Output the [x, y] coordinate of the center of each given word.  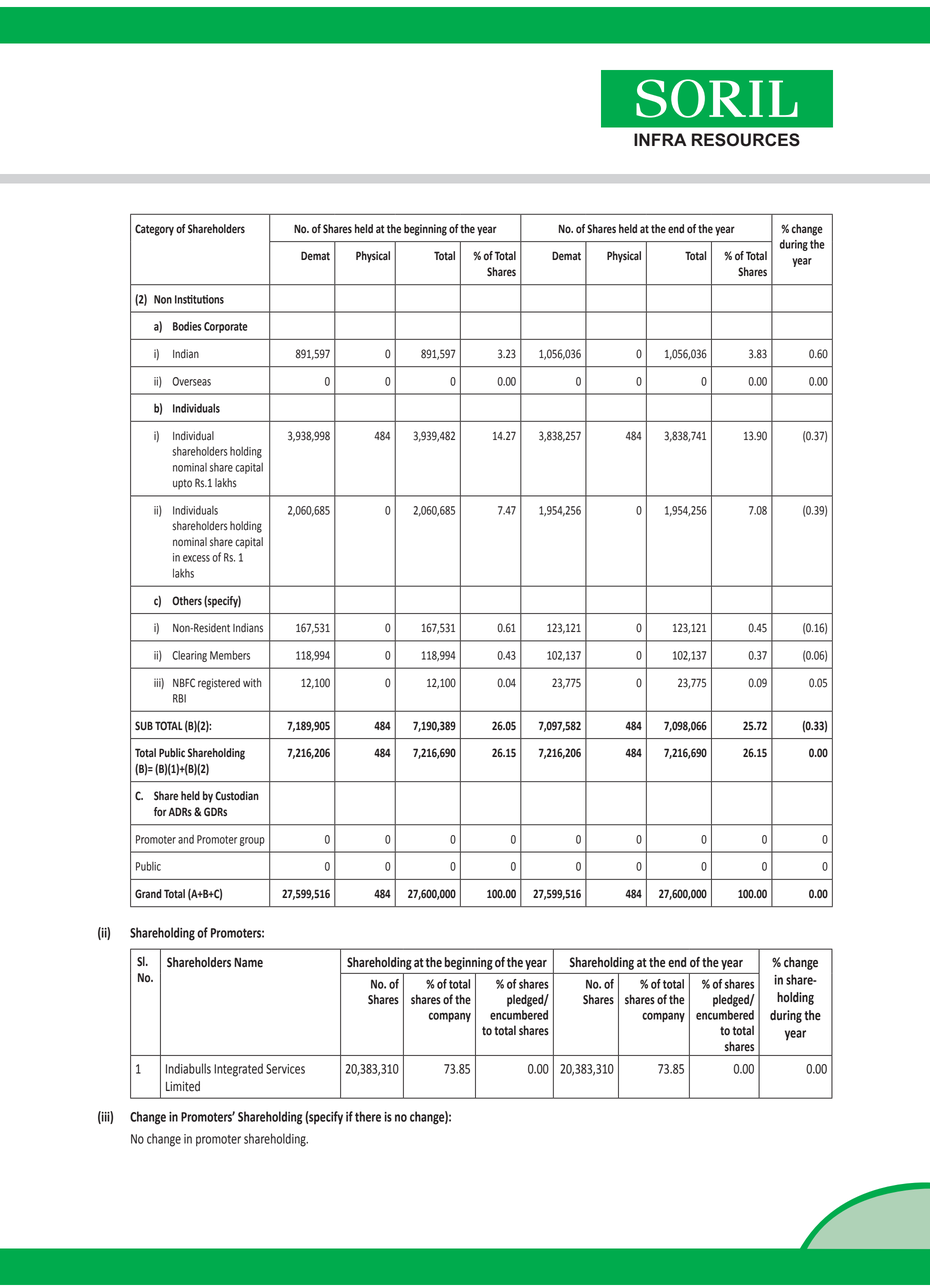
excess [196, 558]
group [252, 841]
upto [182, 484]
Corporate [226, 327]
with [252, 683]
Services [285, 1069]
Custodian [237, 796]
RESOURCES [746, 140]
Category [154, 230]
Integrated [238, 1070]
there [368, 1116]
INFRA [660, 139]
